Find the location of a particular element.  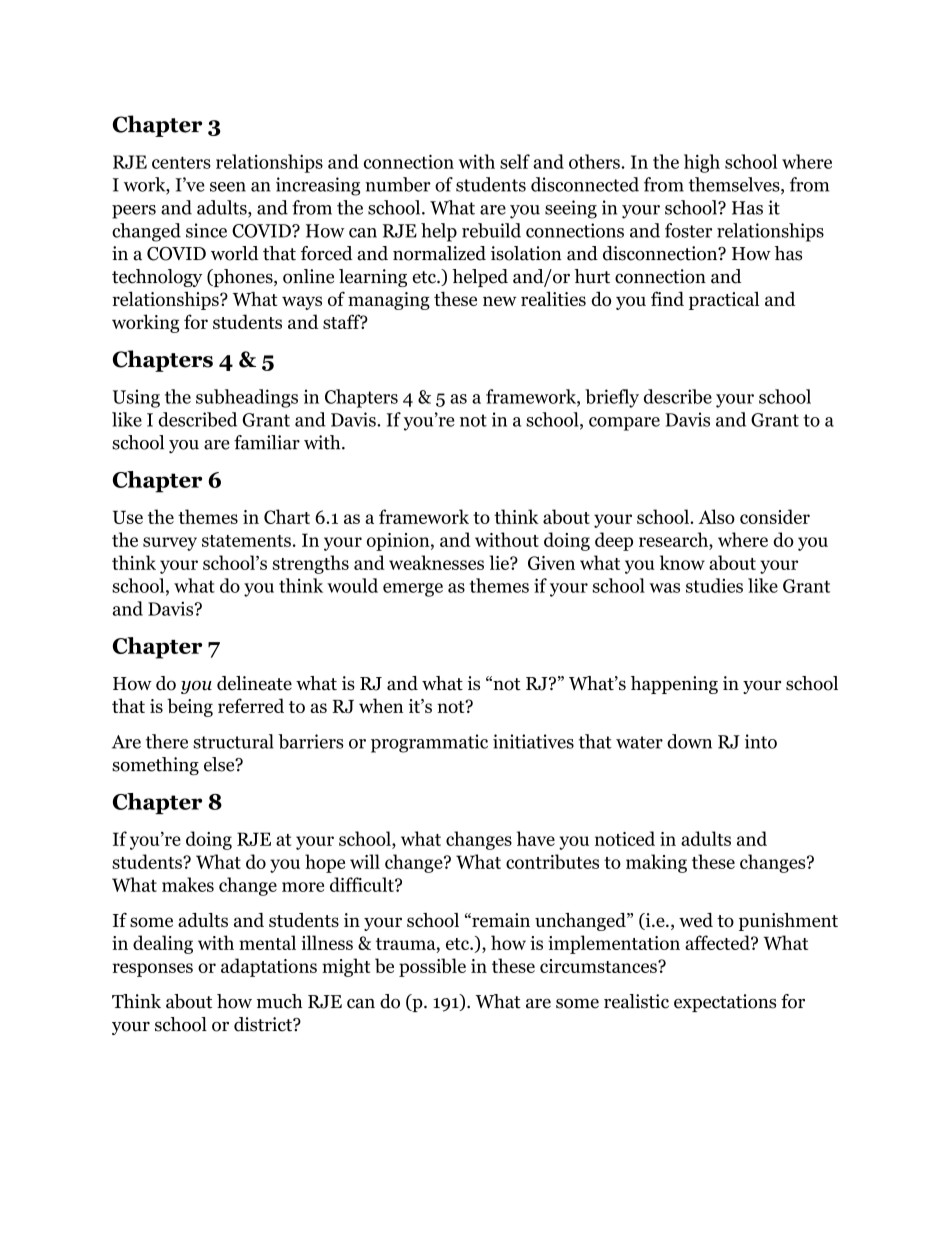

Also is located at coordinates (716, 516).
